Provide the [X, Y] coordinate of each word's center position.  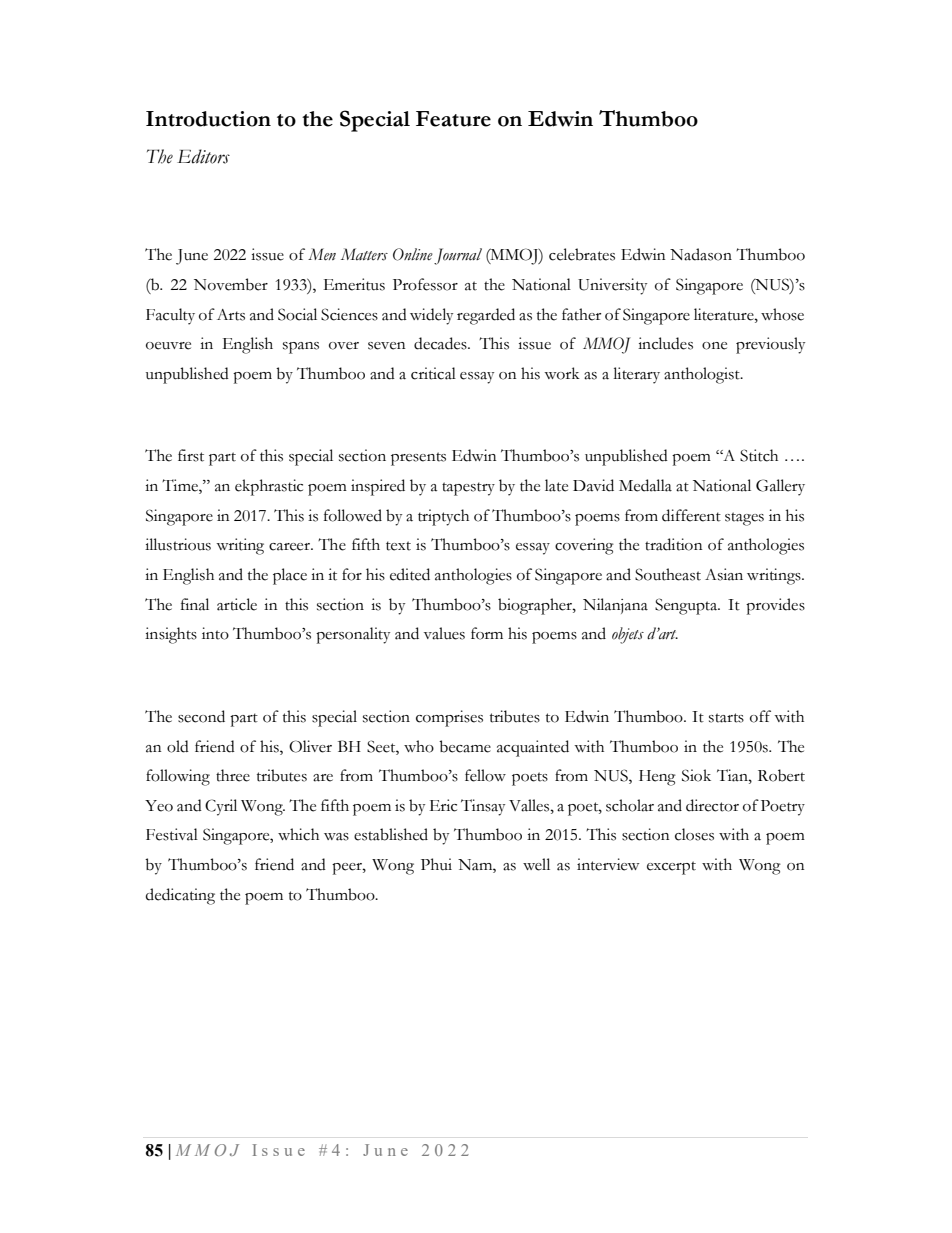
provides [775, 606]
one [714, 346]
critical [433, 373]
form [487, 633]
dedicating [180, 896]
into [215, 633]
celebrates [582, 254]
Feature [453, 119]
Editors [203, 156]
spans [301, 348]
